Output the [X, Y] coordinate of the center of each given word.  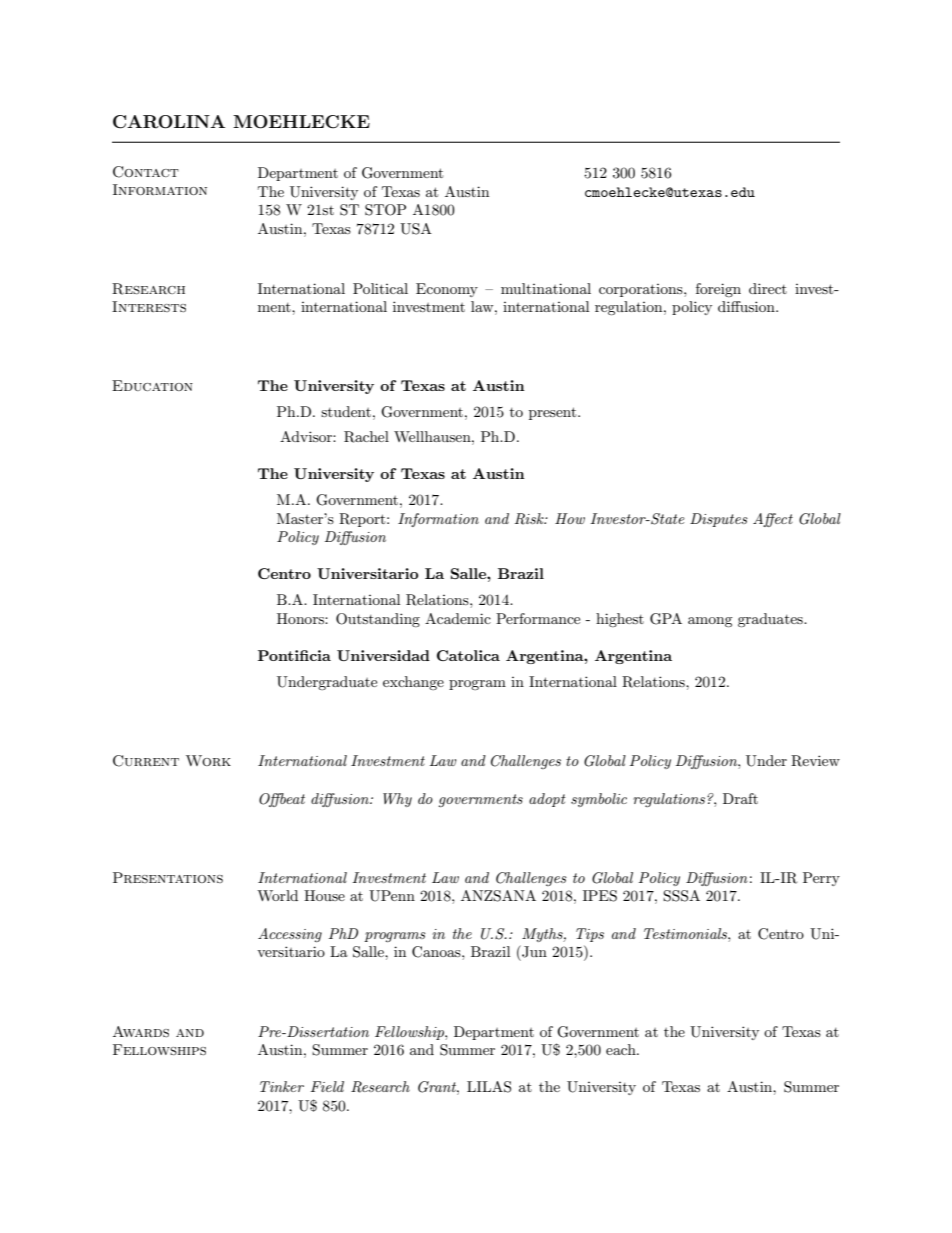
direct [768, 288]
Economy [447, 290]
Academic [458, 618]
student [346, 411]
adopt [547, 800]
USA [416, 229]
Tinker [282, 1086]
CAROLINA [169, 122]
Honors [301, 618]
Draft [740, 798]
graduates [771, 620]
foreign [718, 290]
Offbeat [282, 800]
